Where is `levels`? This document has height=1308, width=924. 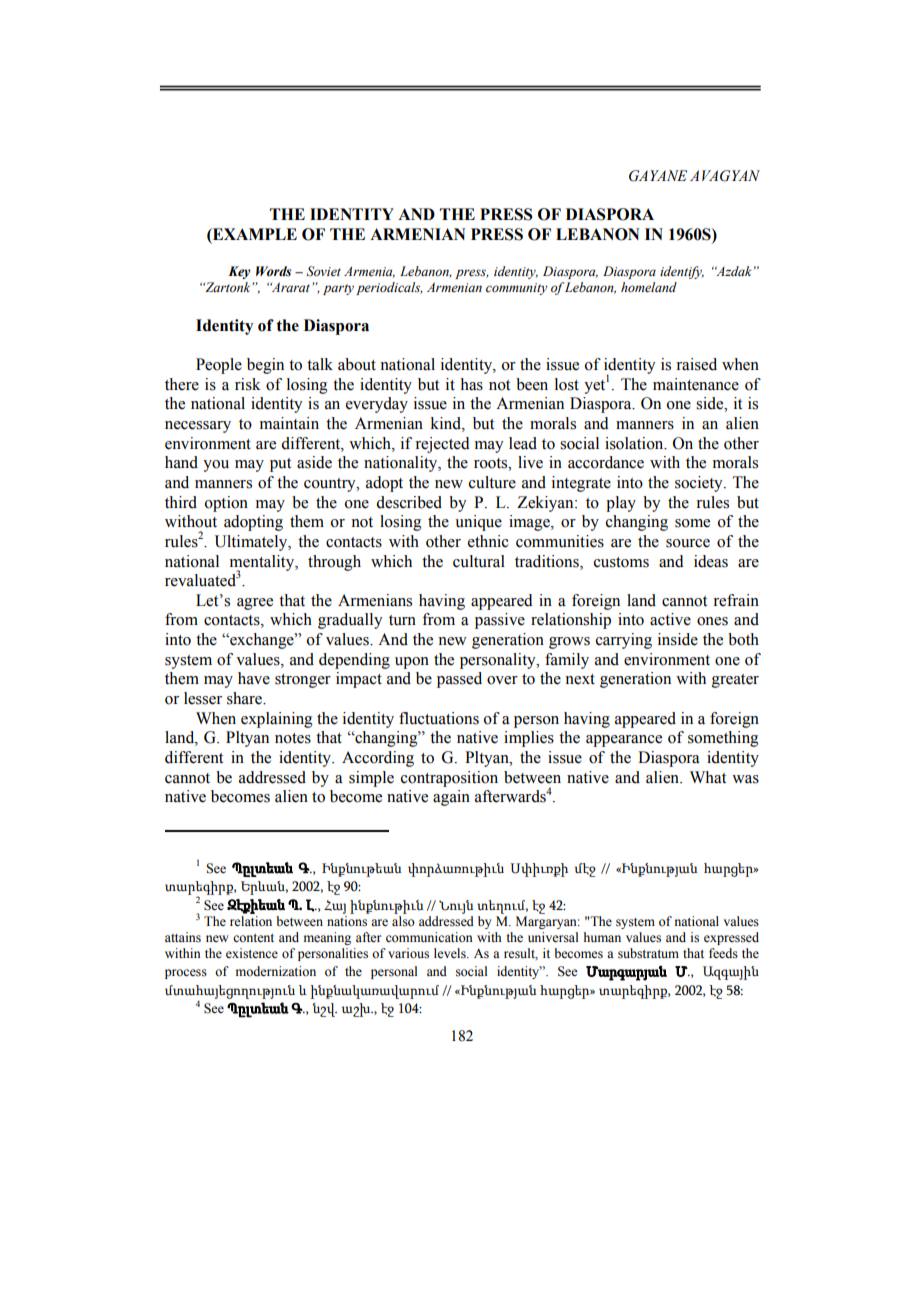
levels is located at coordinates (451, 953).
